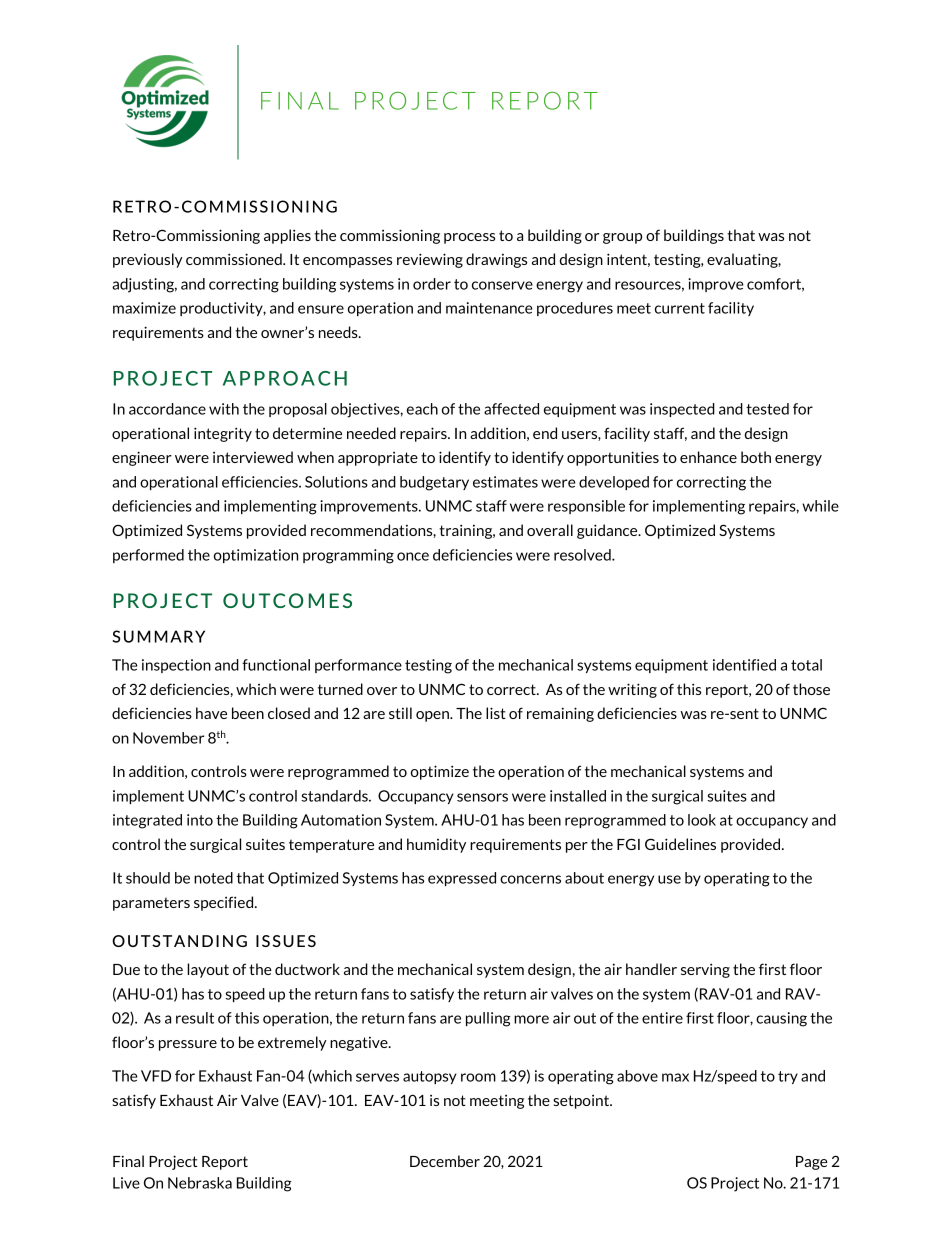  I want to click on list, so click(496, 713).
